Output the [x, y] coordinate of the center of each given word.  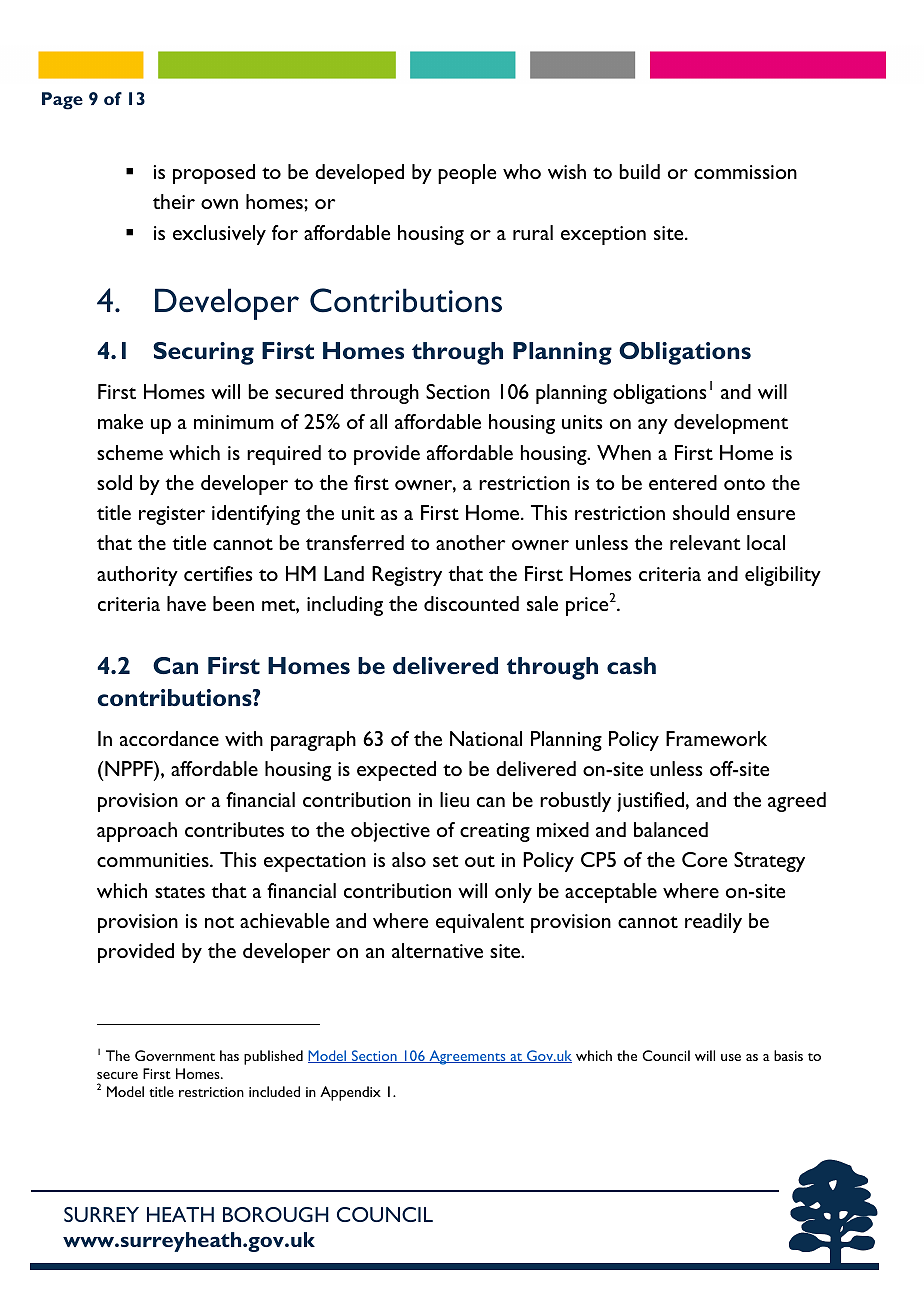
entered [683, 482]
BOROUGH [276, 1214]
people [467, 174]
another [470, 542]
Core [704, 859]
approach [137, 832]
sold [114, 482]
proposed [214, 174]
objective [390, 832]
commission [745, 172]
